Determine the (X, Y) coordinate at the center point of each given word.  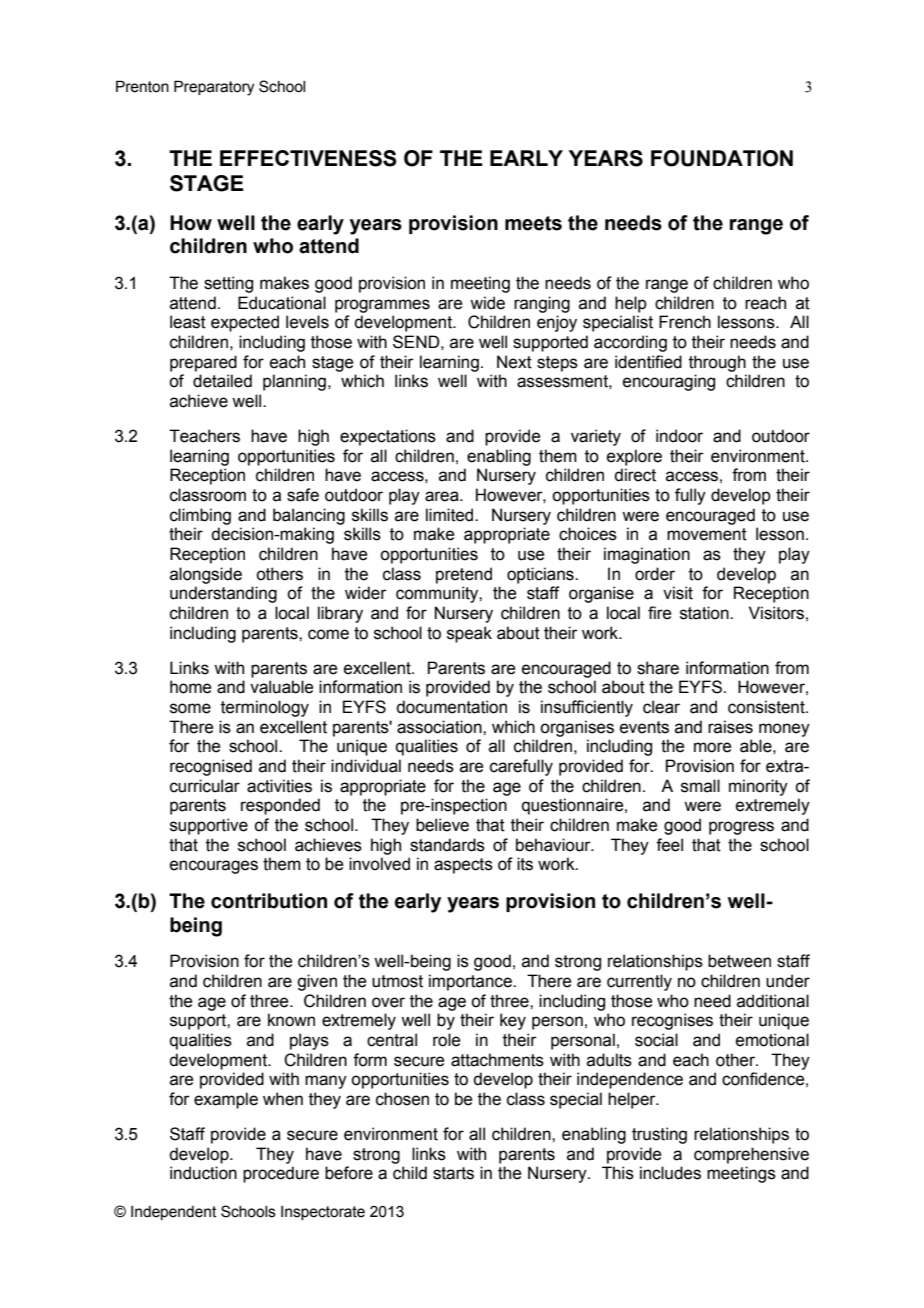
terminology (265, 708)
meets (533, 223)
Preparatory (214, 88)
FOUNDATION (722, 158)
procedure (281, 1174)
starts (453, 1173)
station (705, 613)
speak (469, 634)
